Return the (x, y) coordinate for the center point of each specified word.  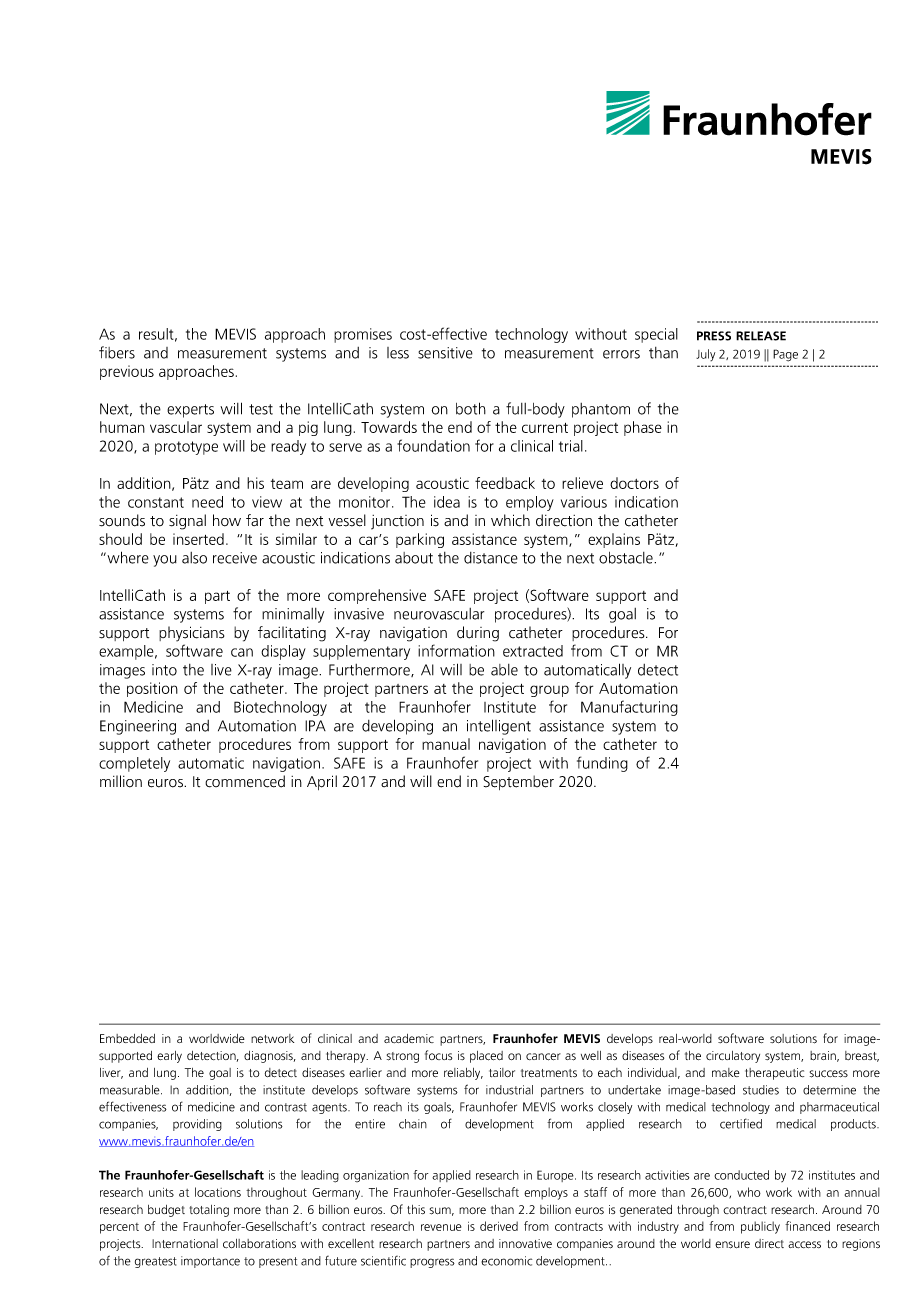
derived (499, 1226)
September (518, 782)
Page (785, 355)
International (185, 1243)
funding (602, 764)
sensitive (445, 353)
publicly (760, 1227)
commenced (245, 781)
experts (190, 411)
